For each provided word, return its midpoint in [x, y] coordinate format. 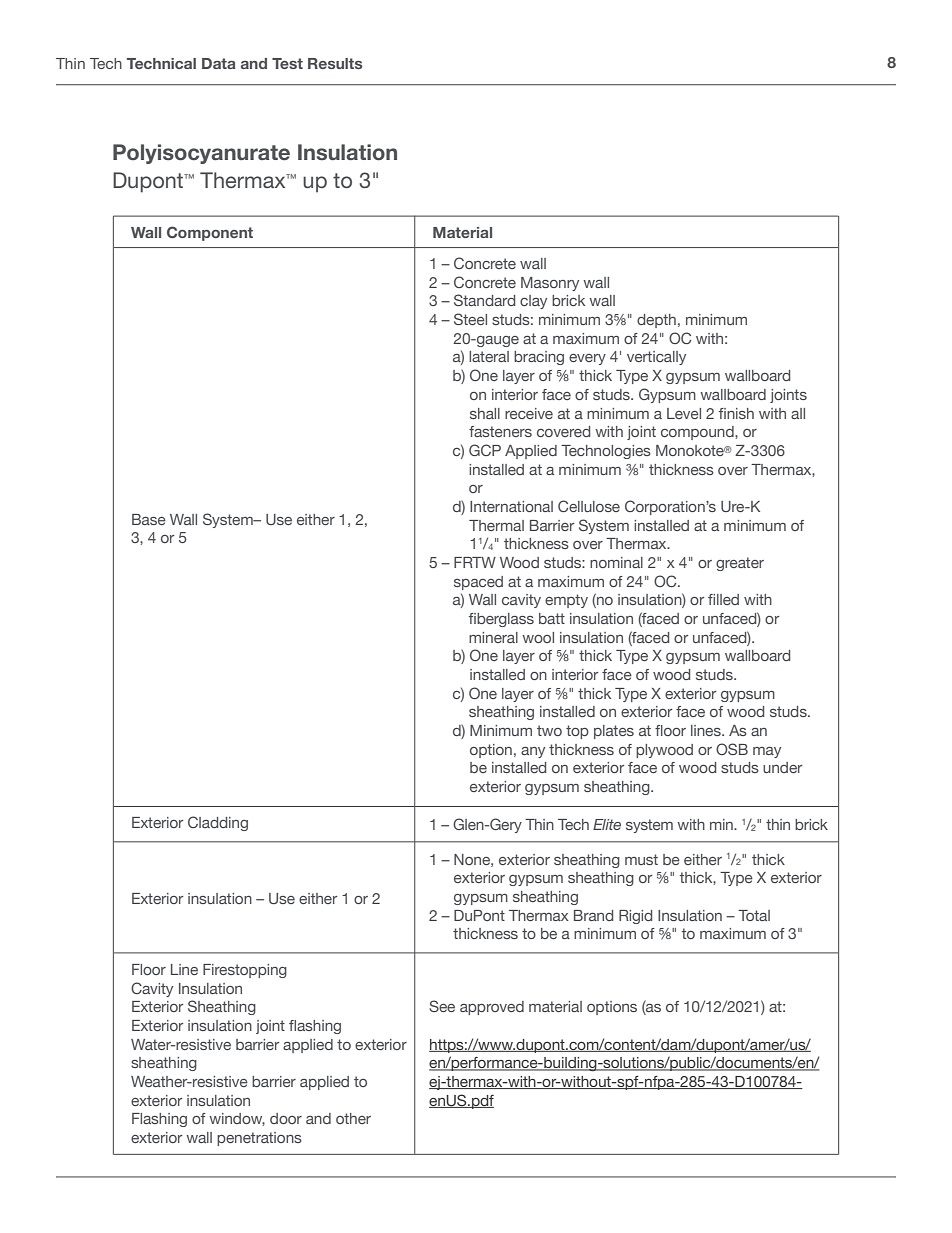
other [353, 1118]
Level [684, 413]
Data [219, 63]
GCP [485, 450]
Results [335, 63]
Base [149, 519]
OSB [732, 749]
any [533, 752]
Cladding [218, 823]
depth [656, 321]
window [237, 1119]
